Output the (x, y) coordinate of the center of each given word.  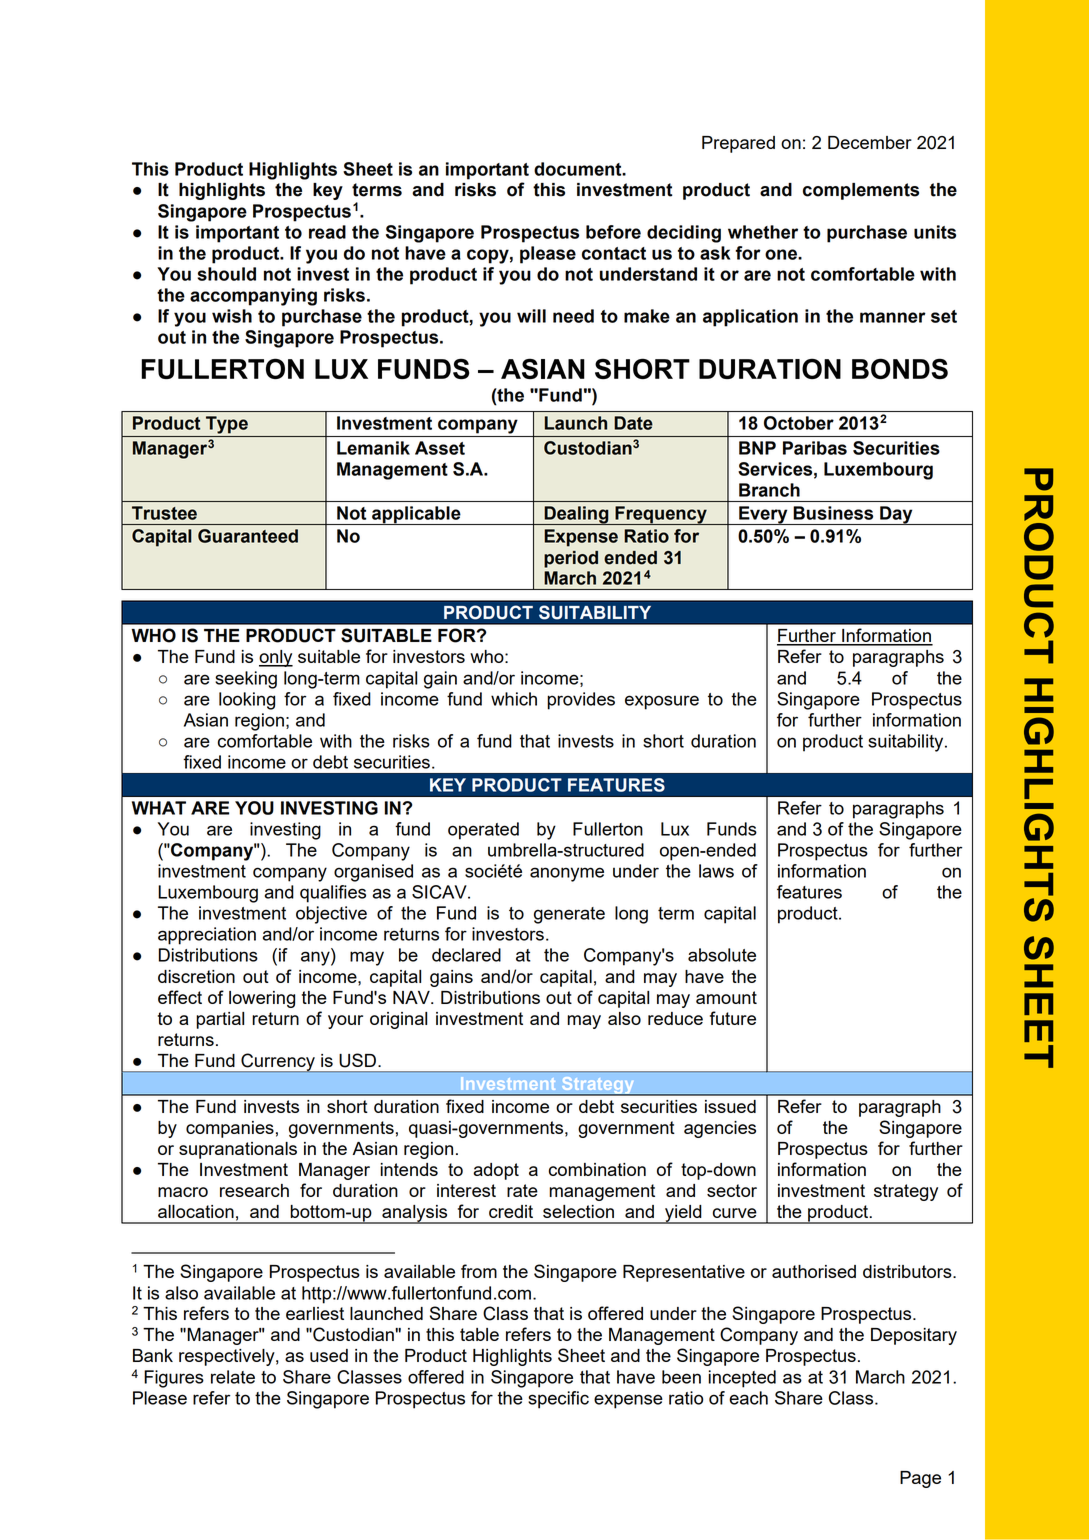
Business (833, 513)
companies (230, 1129)
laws (716, 871)
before (613, 232)
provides (581, 701)
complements (861, 191)
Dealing (576, 515)
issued (730, 1106)
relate (233, 1377)
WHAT (159, 808)
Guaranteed (248, 536)
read (327, 232)
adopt (496, 1171)
